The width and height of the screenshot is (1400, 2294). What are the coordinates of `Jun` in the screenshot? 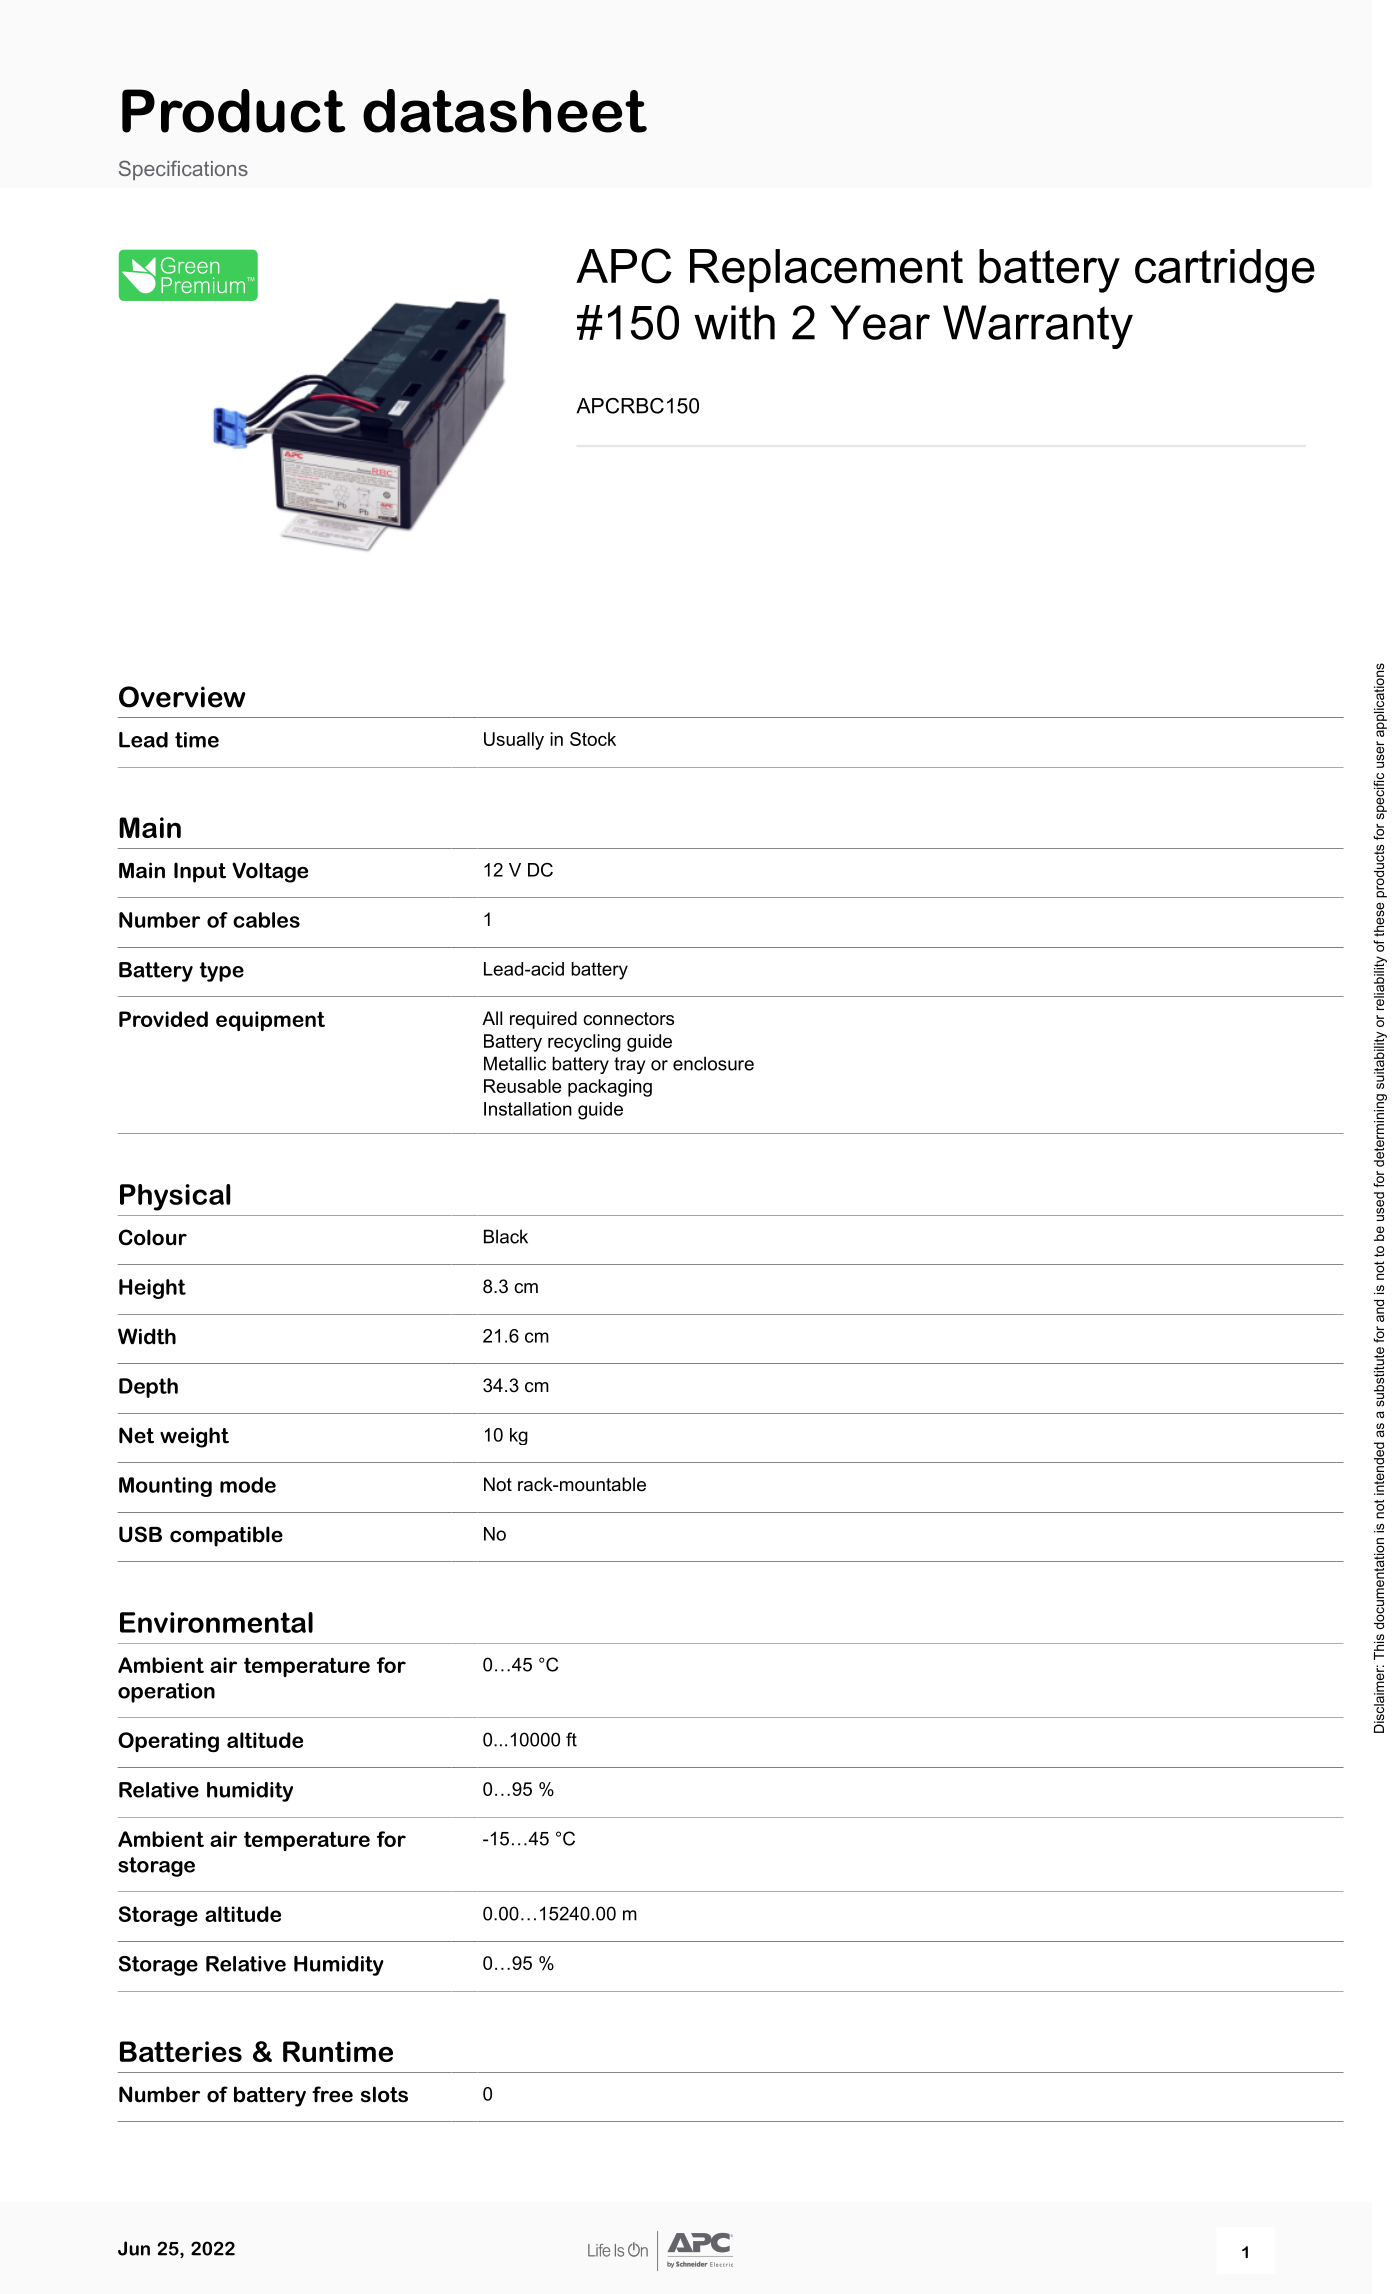 It's located at (134, 2248).
